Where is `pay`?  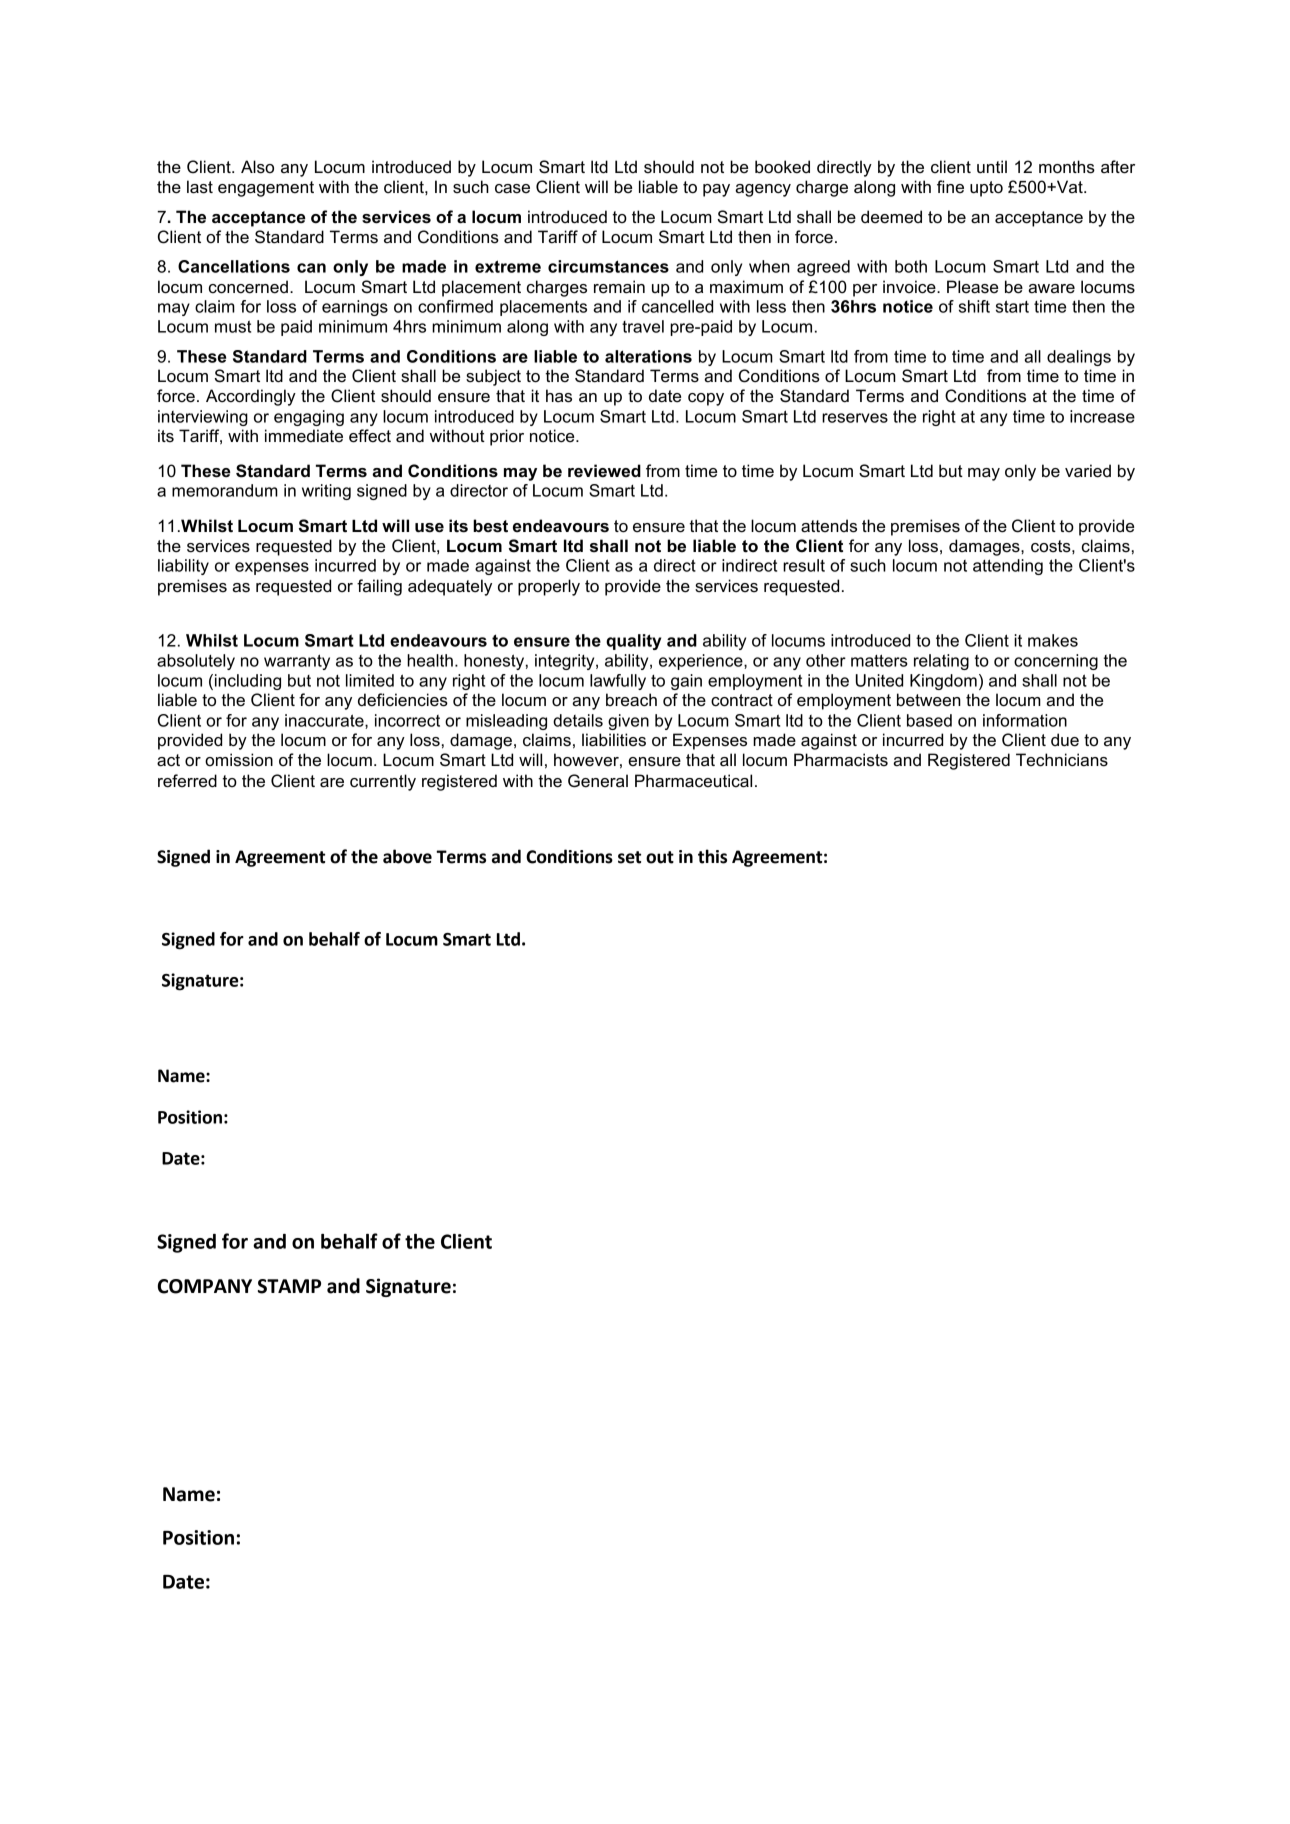
pay is located at coordinates (716, 190).
